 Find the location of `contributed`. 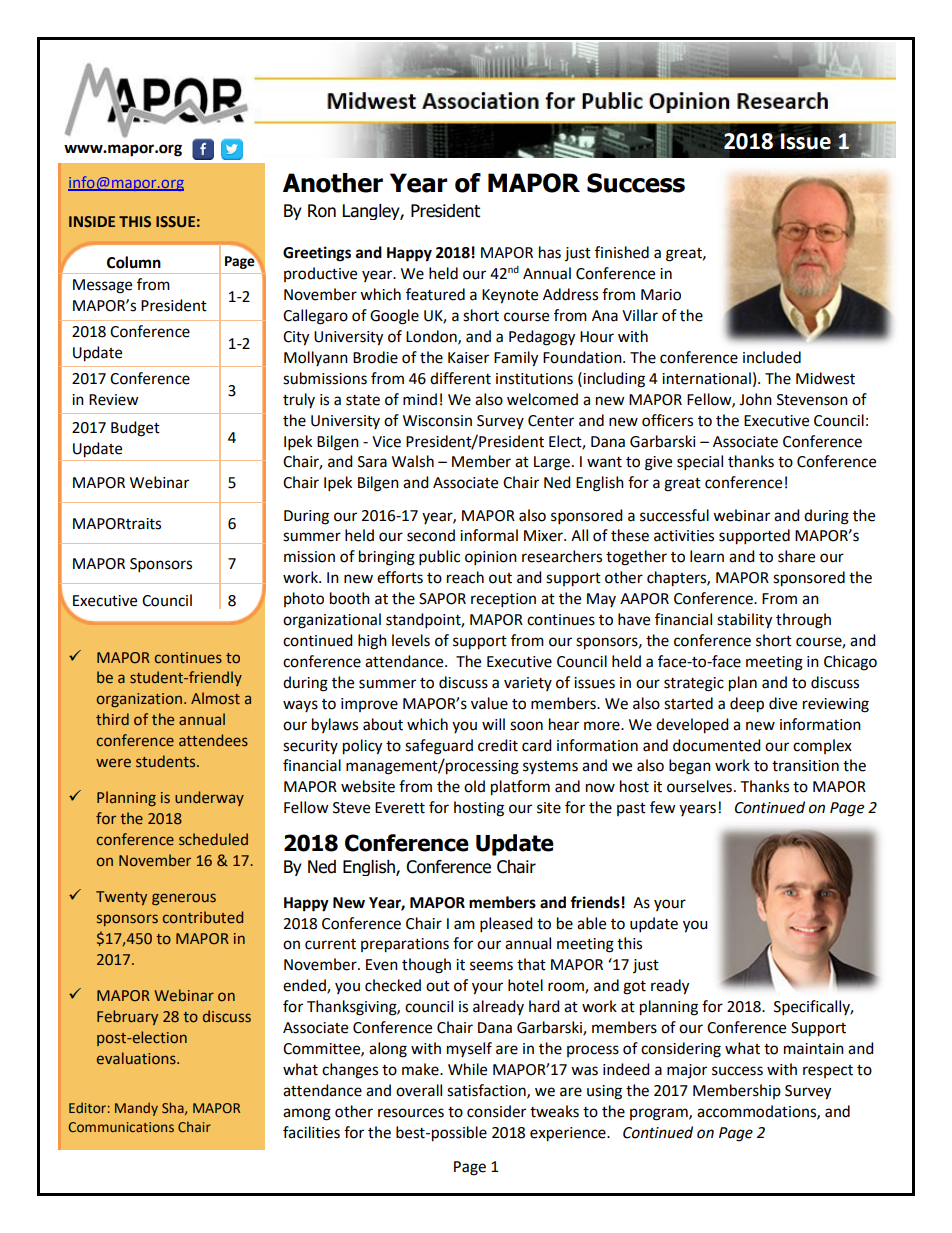

contributed is located at coordinates (203, 917).
